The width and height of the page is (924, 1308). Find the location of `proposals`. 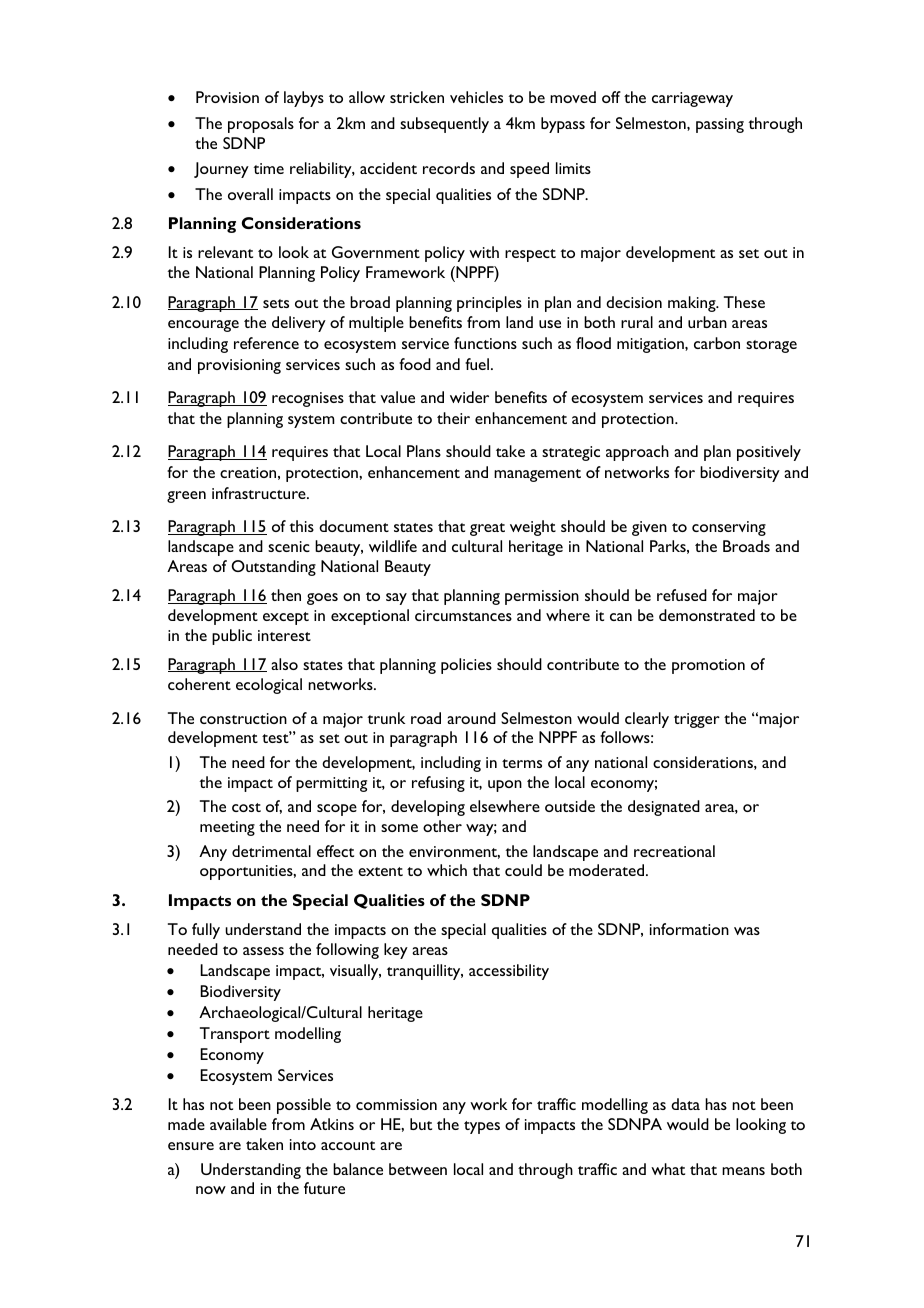

proposals is located at coordinates (261, 125).
